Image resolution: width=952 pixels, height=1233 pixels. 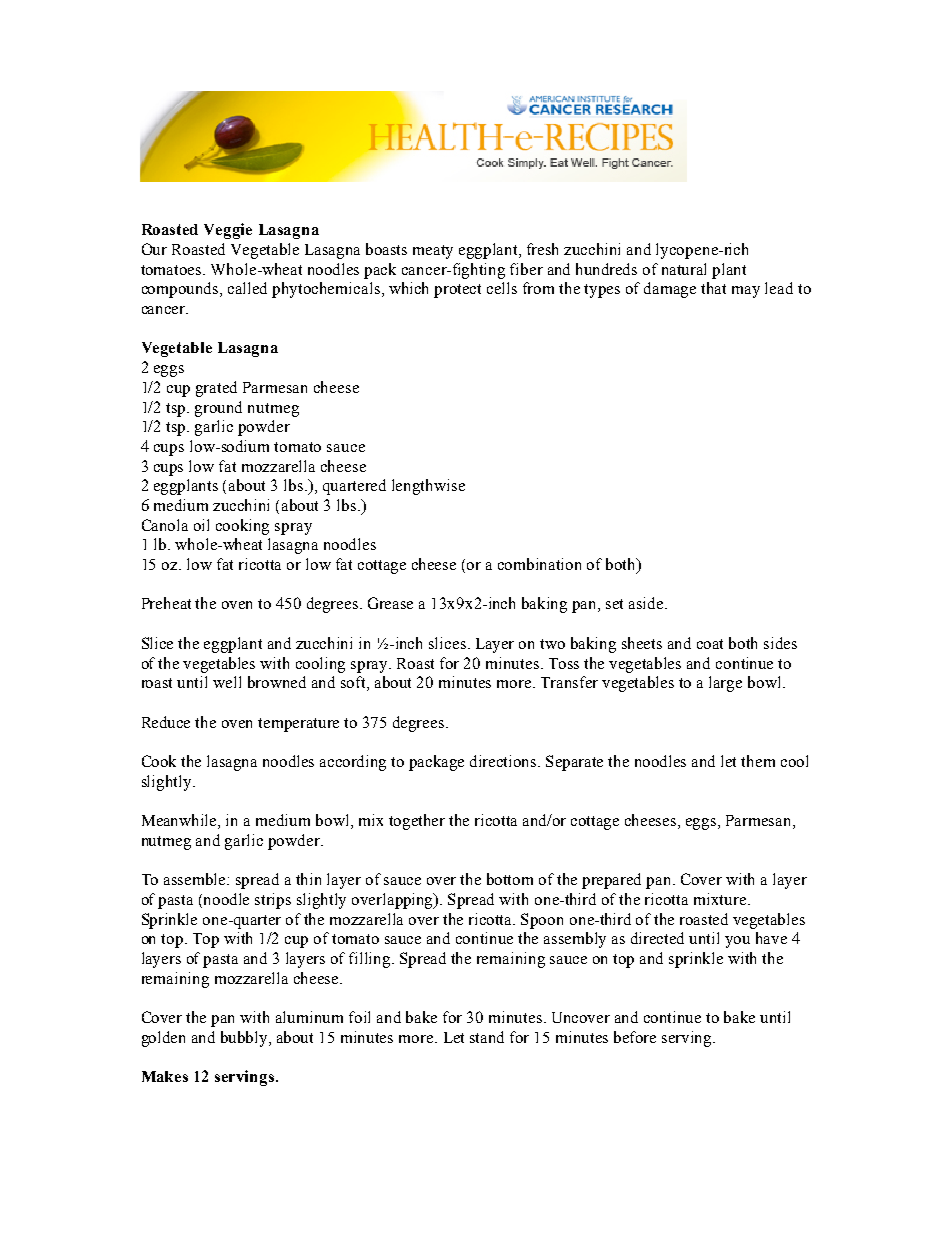 I want to click on natural, so click(x=684, y=269).
